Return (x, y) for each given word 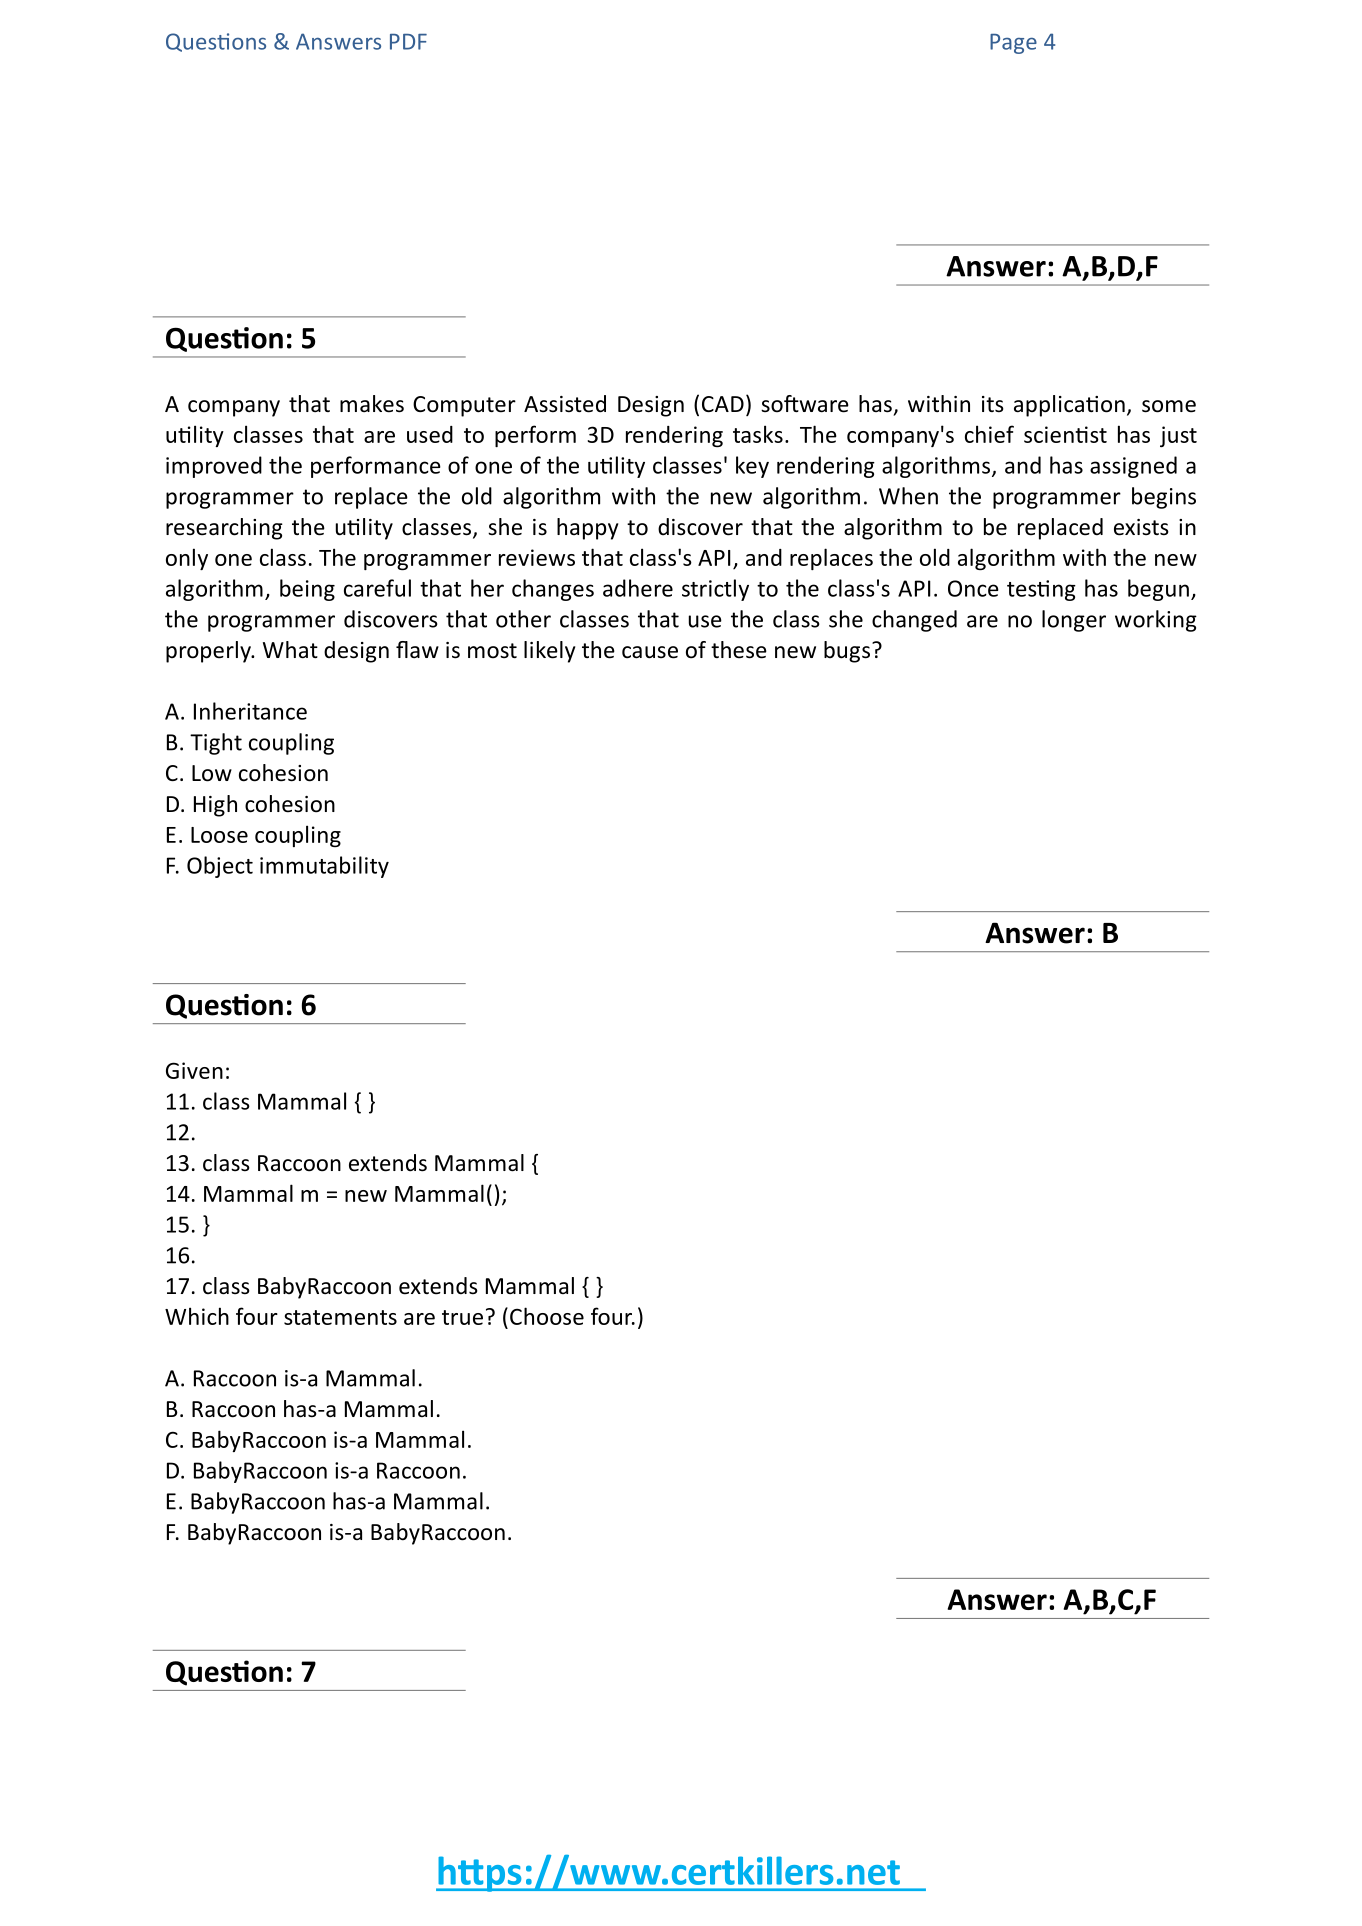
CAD (723, 404)
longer (1074, 621)
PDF (408, 42)
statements (340, 1317)
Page (1013, 44)
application (1069, 406)
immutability (324, 867)
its (993, 404)
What (290, 650)
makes (372, 404)
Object (220, 867)
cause (650, 652)
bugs (847, 652)
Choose (547, 1316)
